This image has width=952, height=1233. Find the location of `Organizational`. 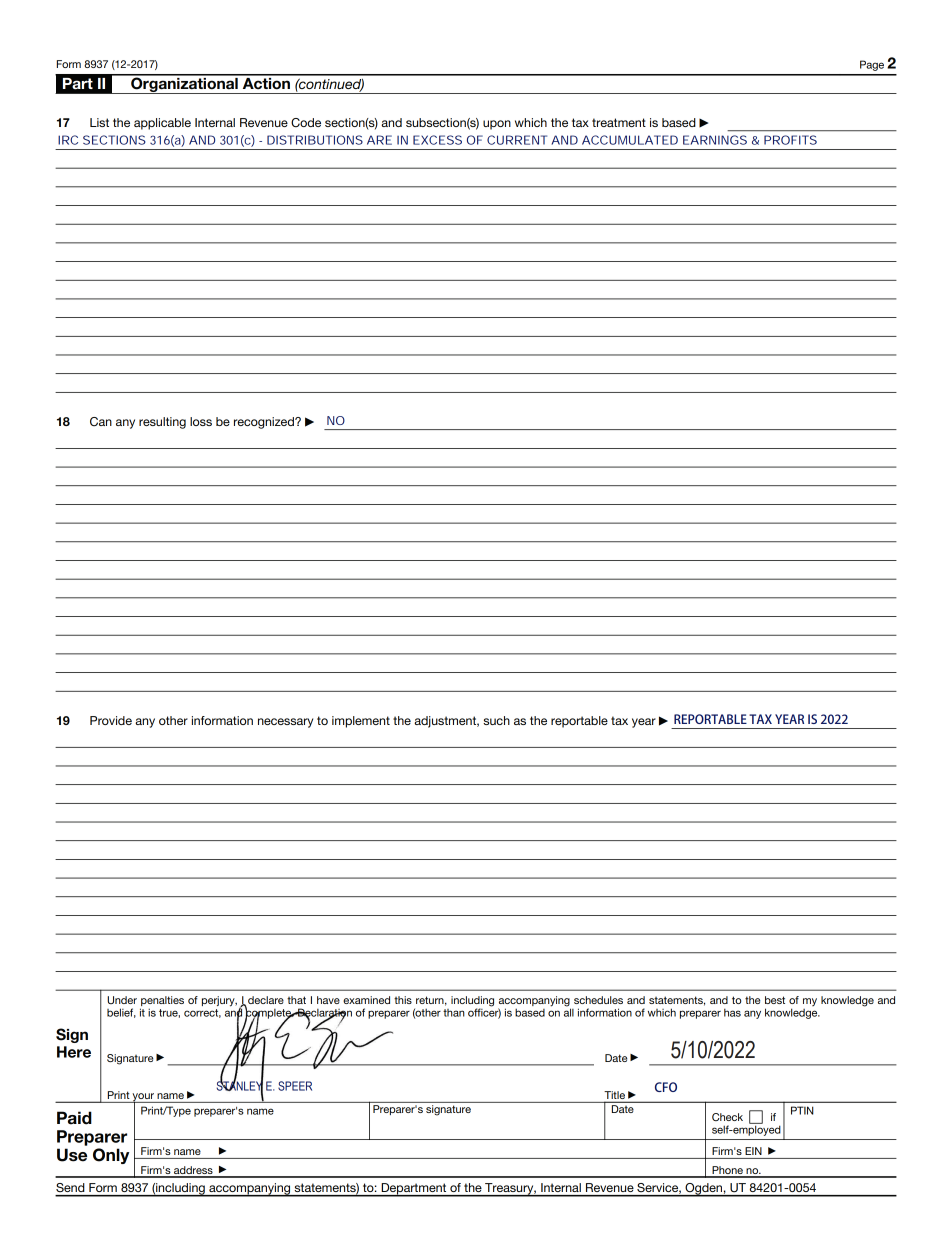

Organizational is located at coordinates (184, 84).
